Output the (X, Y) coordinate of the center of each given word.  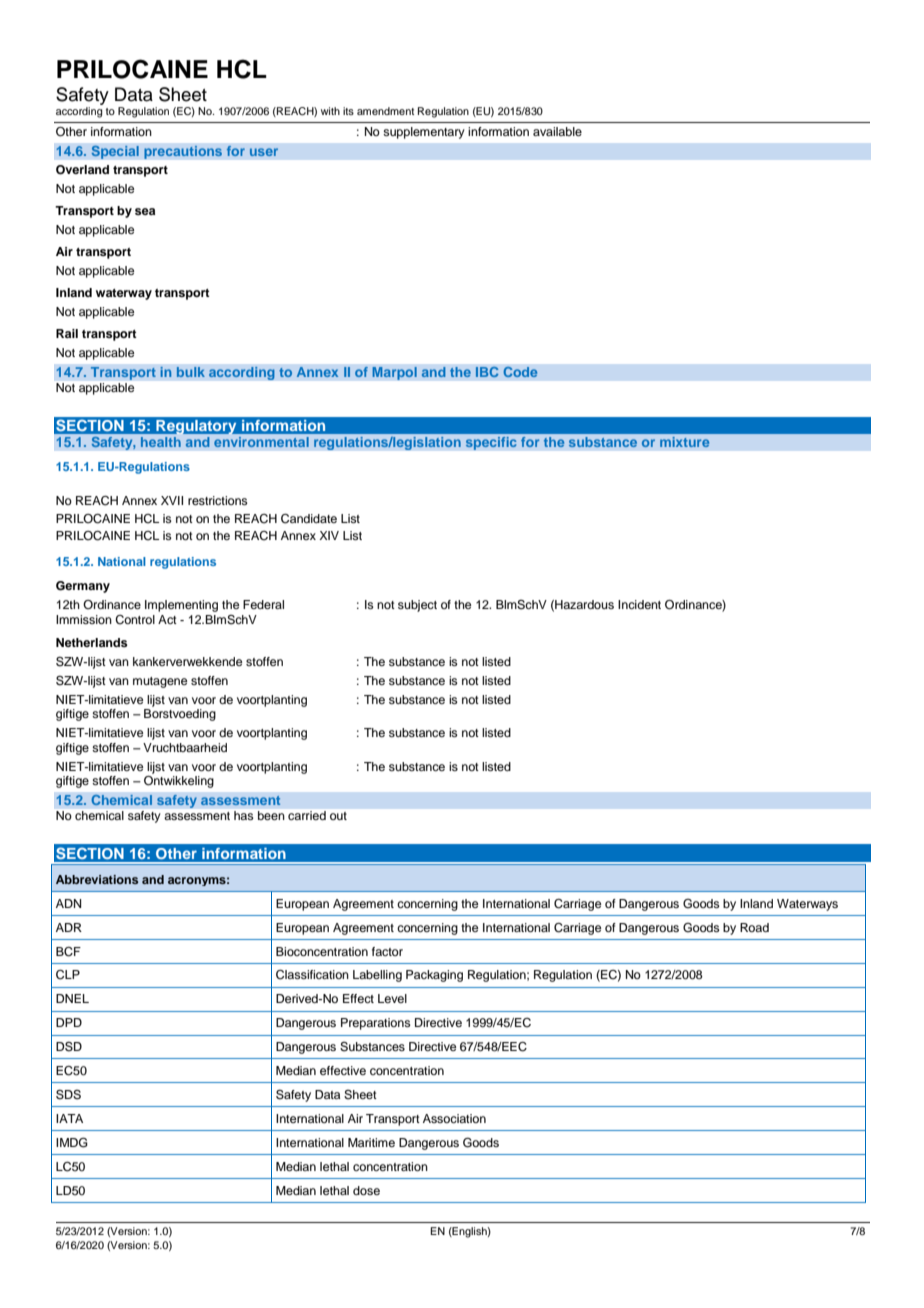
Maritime (371, 1142)
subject (417, 606)
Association (454, 1118)
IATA (69, 1118)
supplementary (424, 133)
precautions (183, 152)
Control (135, 620)
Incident (639, 604)
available (557, 131)
